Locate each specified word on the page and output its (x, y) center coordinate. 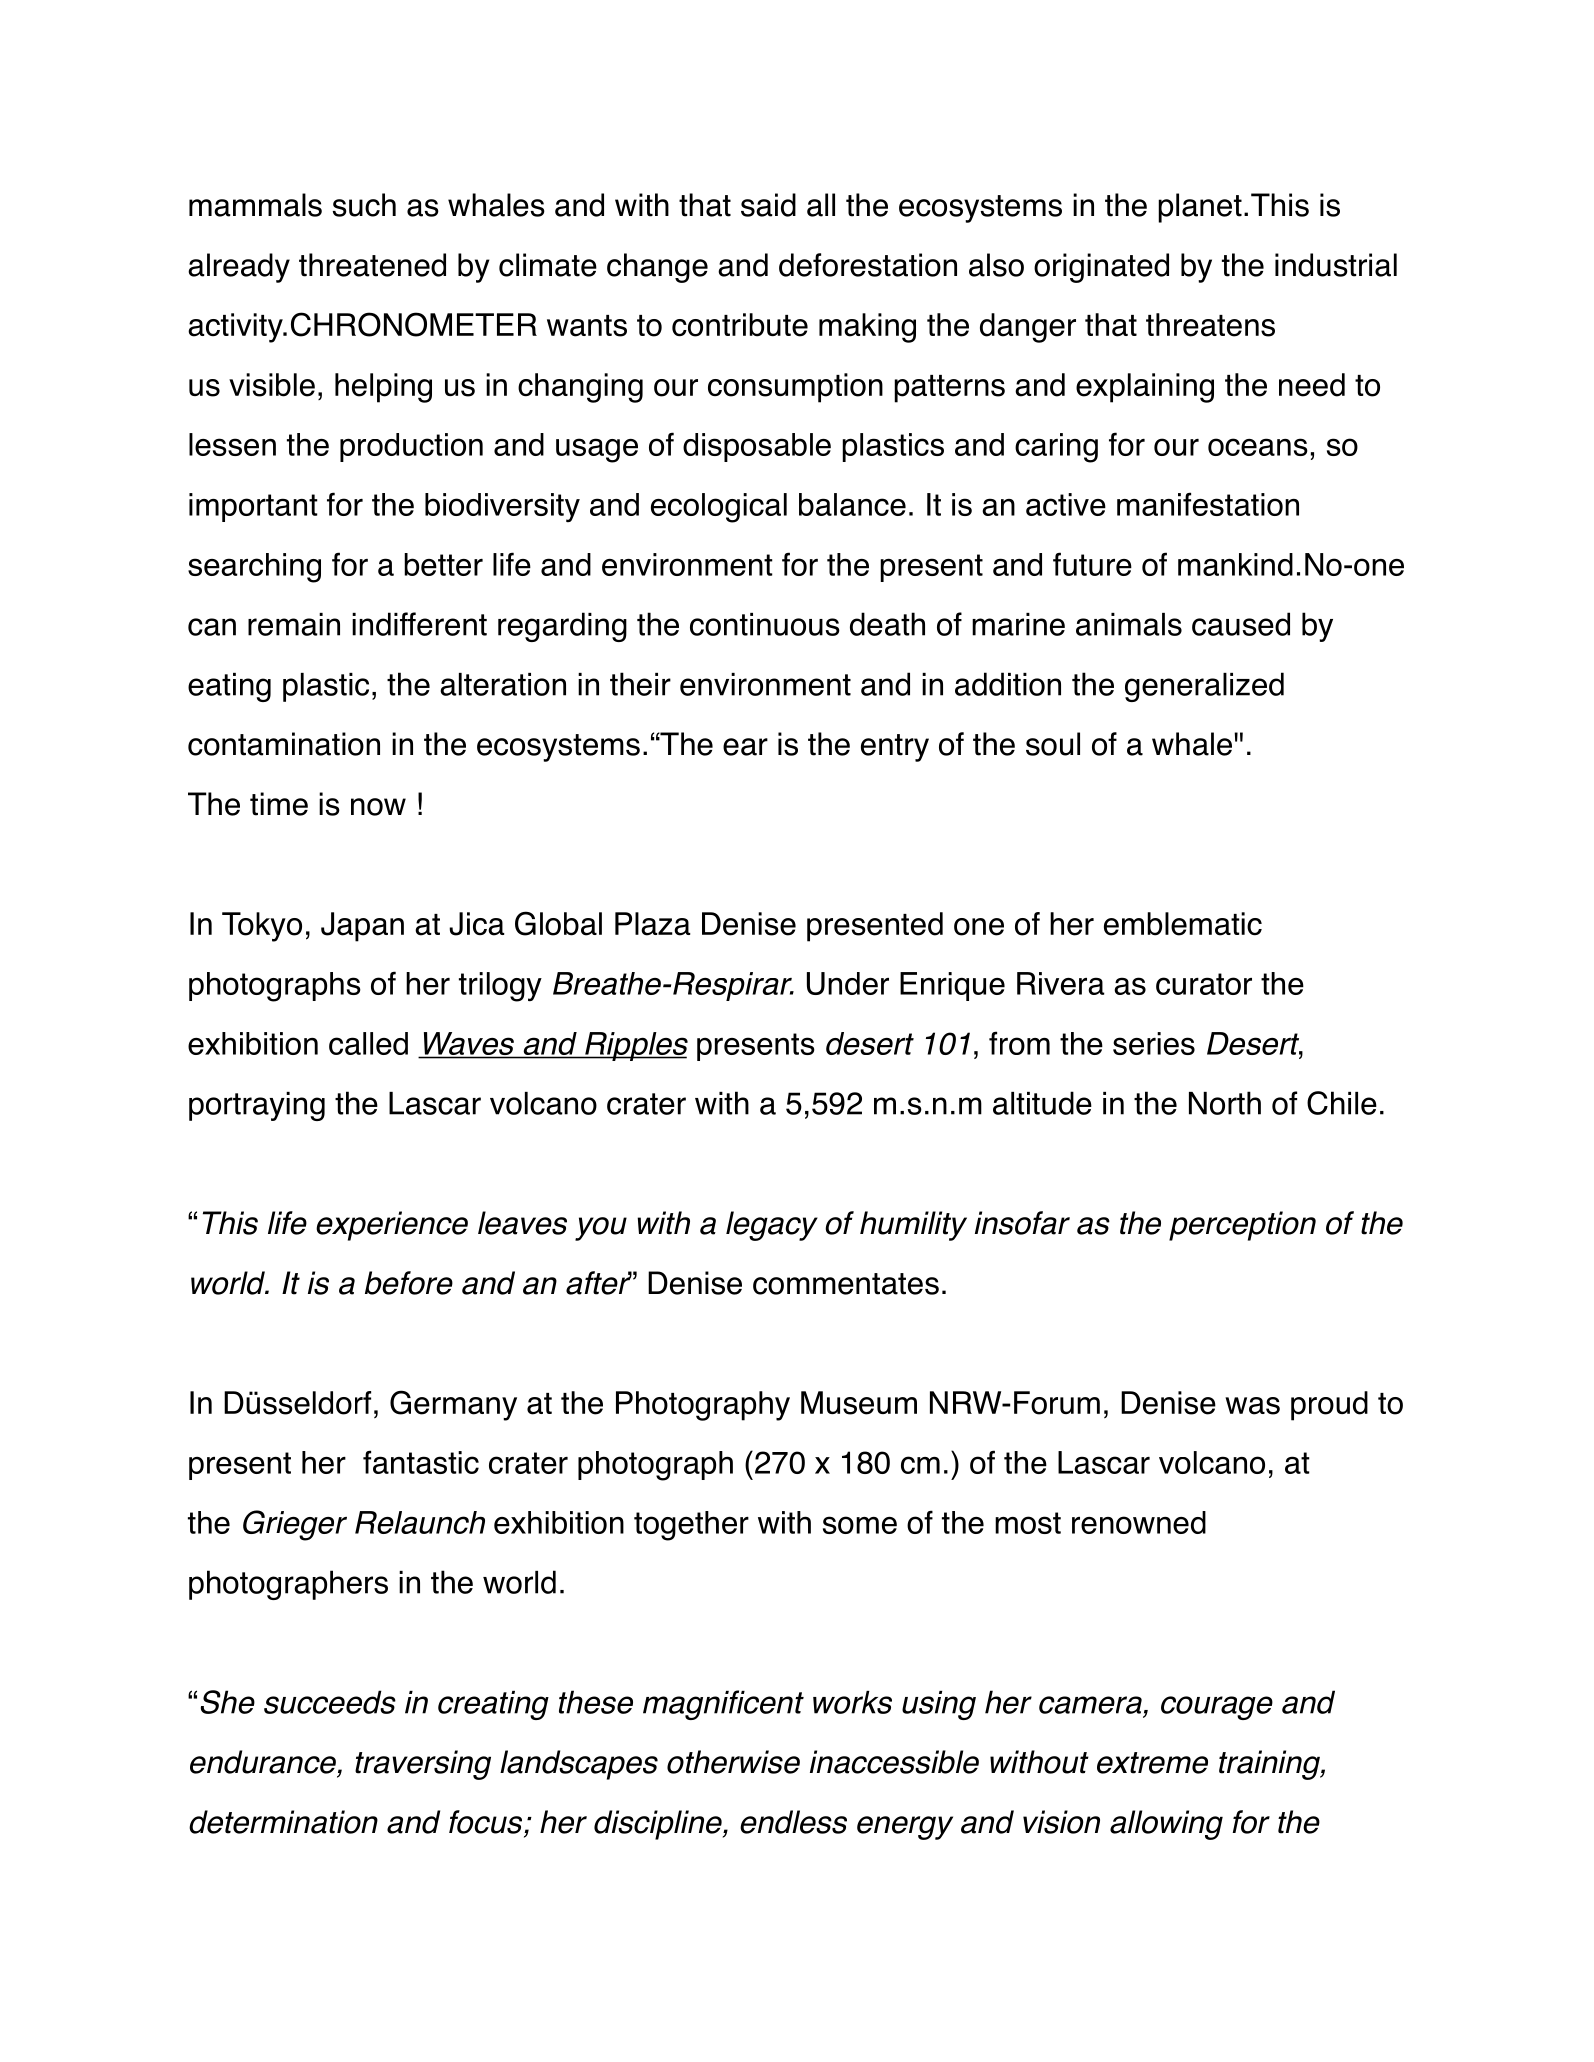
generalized (1204, 687)
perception (1242, 1226)
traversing (423, 1765)
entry (895, 748)
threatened (372, 265)
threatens (1210, 325)
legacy (772, 1226)
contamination (284, 744)
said (768, 205)
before (409, 1283)
